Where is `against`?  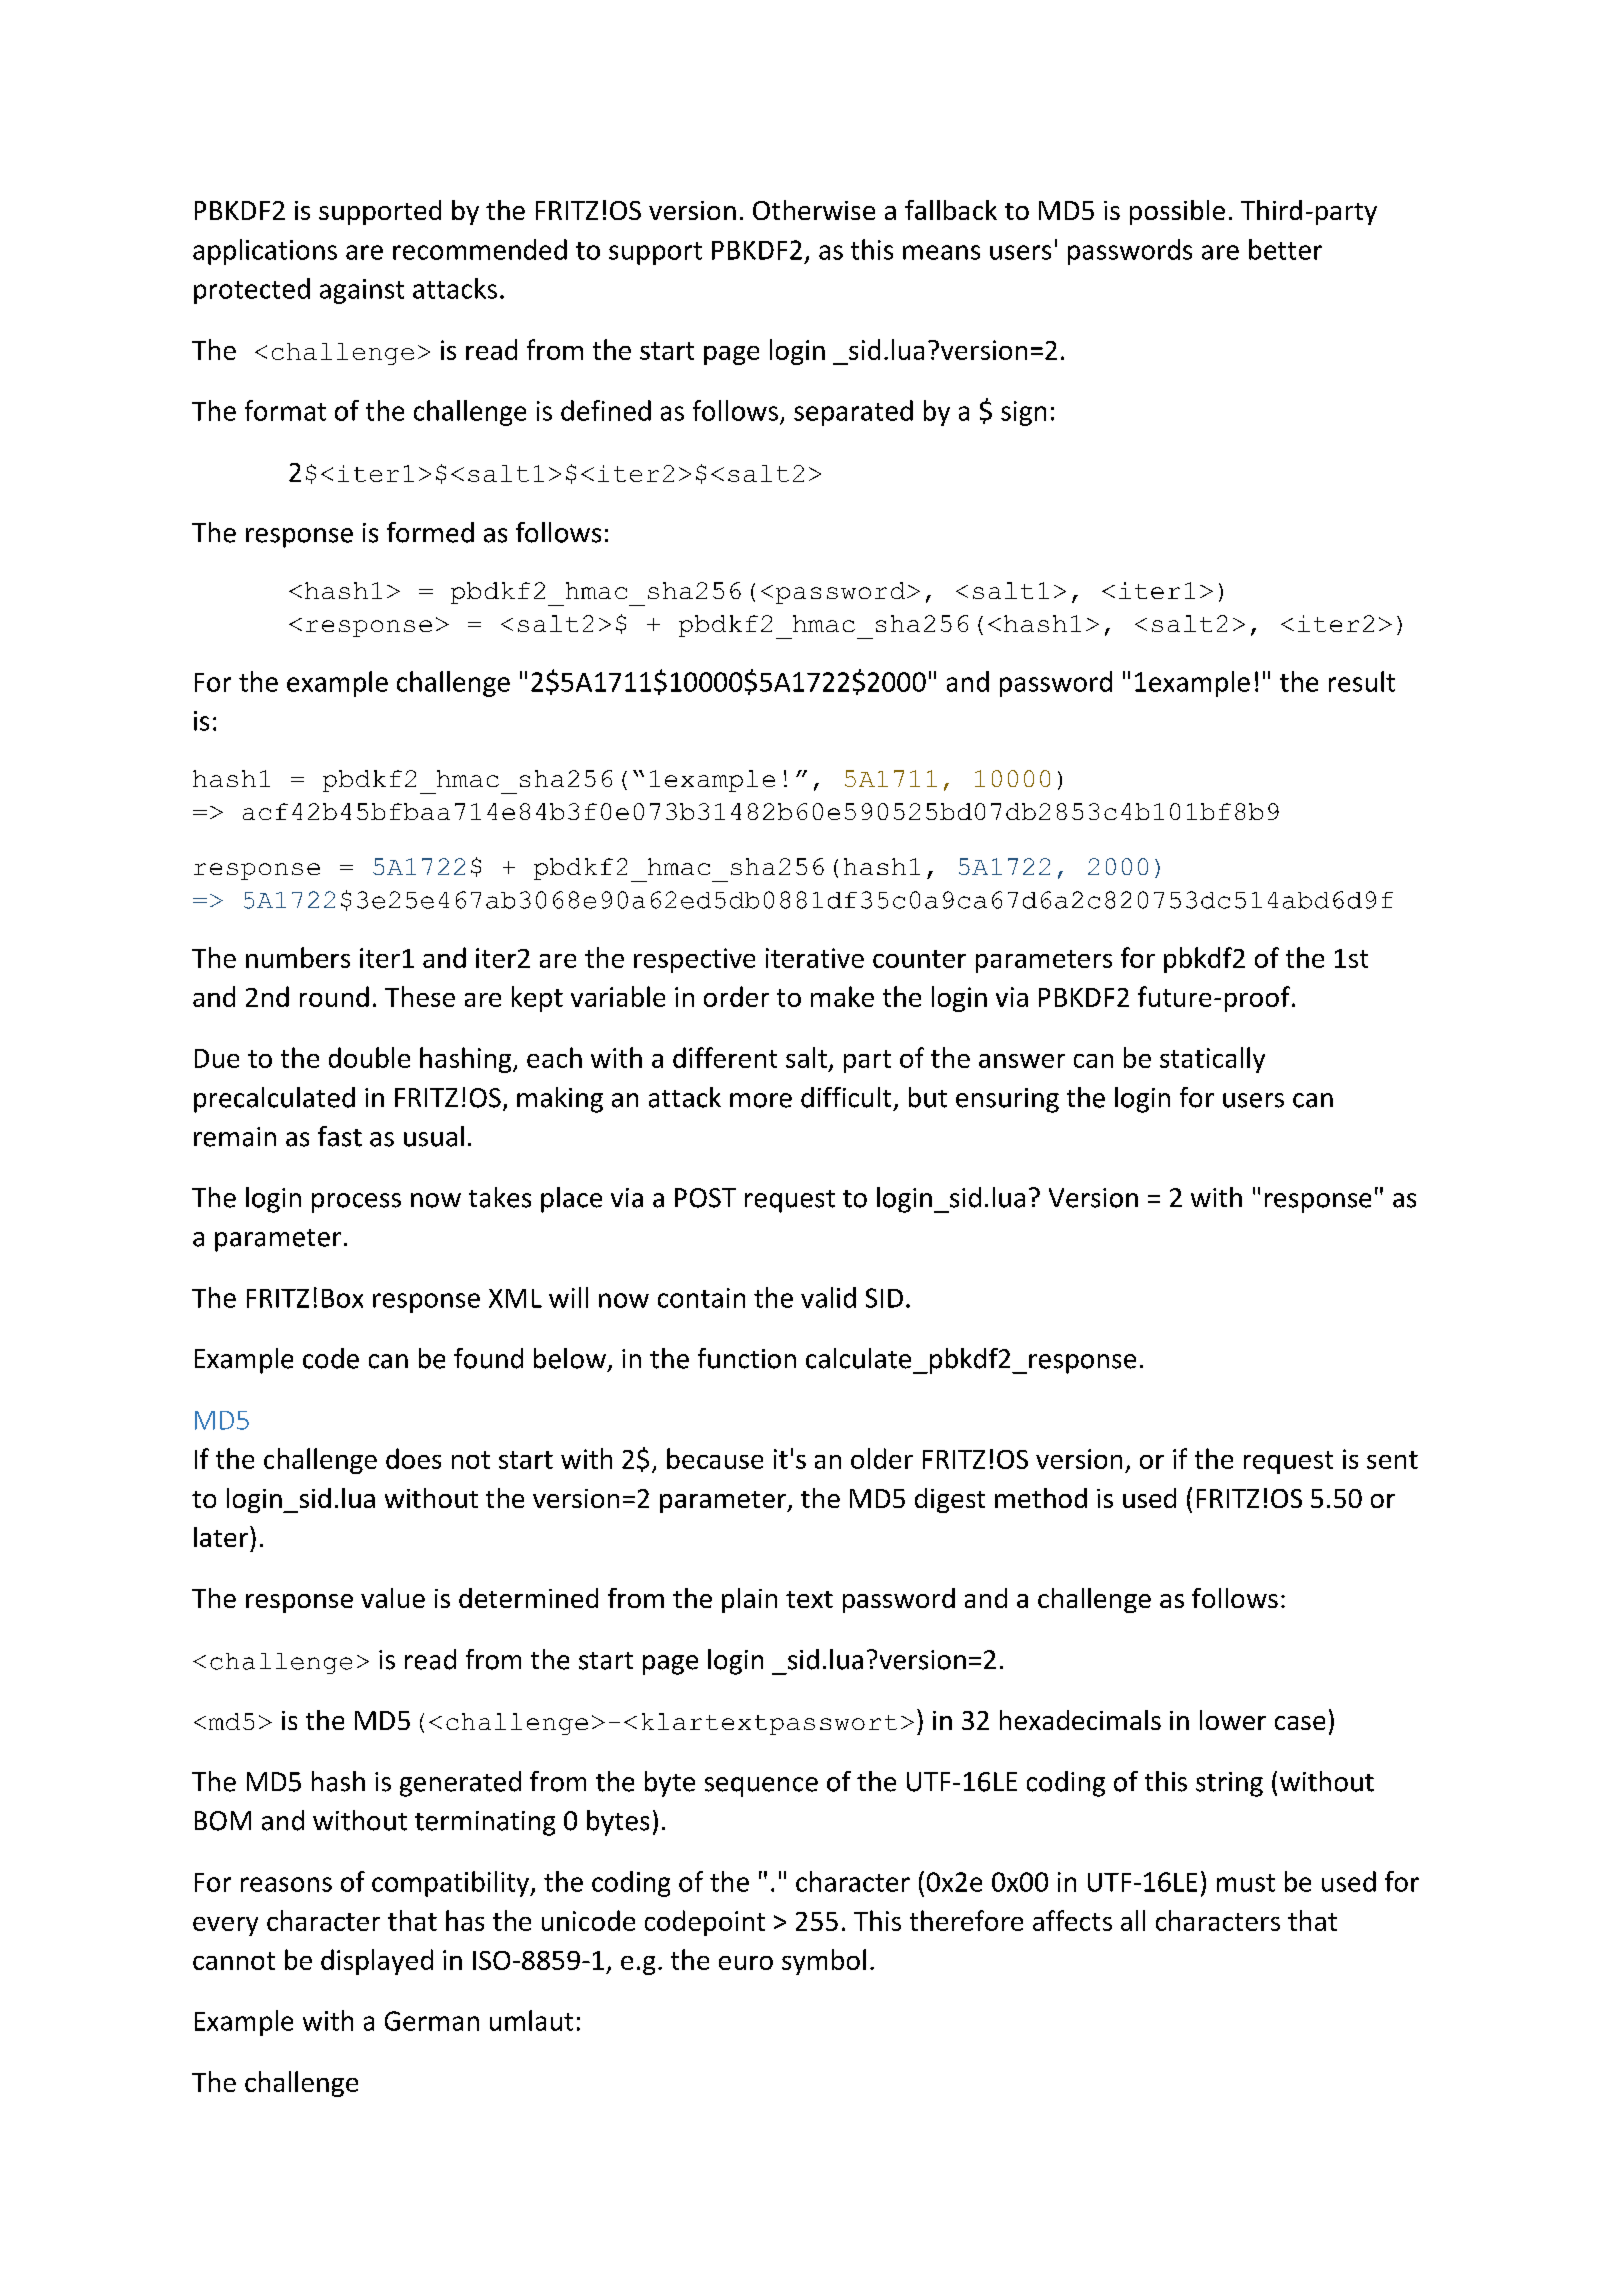 against is located at coordinates (362, 291).
